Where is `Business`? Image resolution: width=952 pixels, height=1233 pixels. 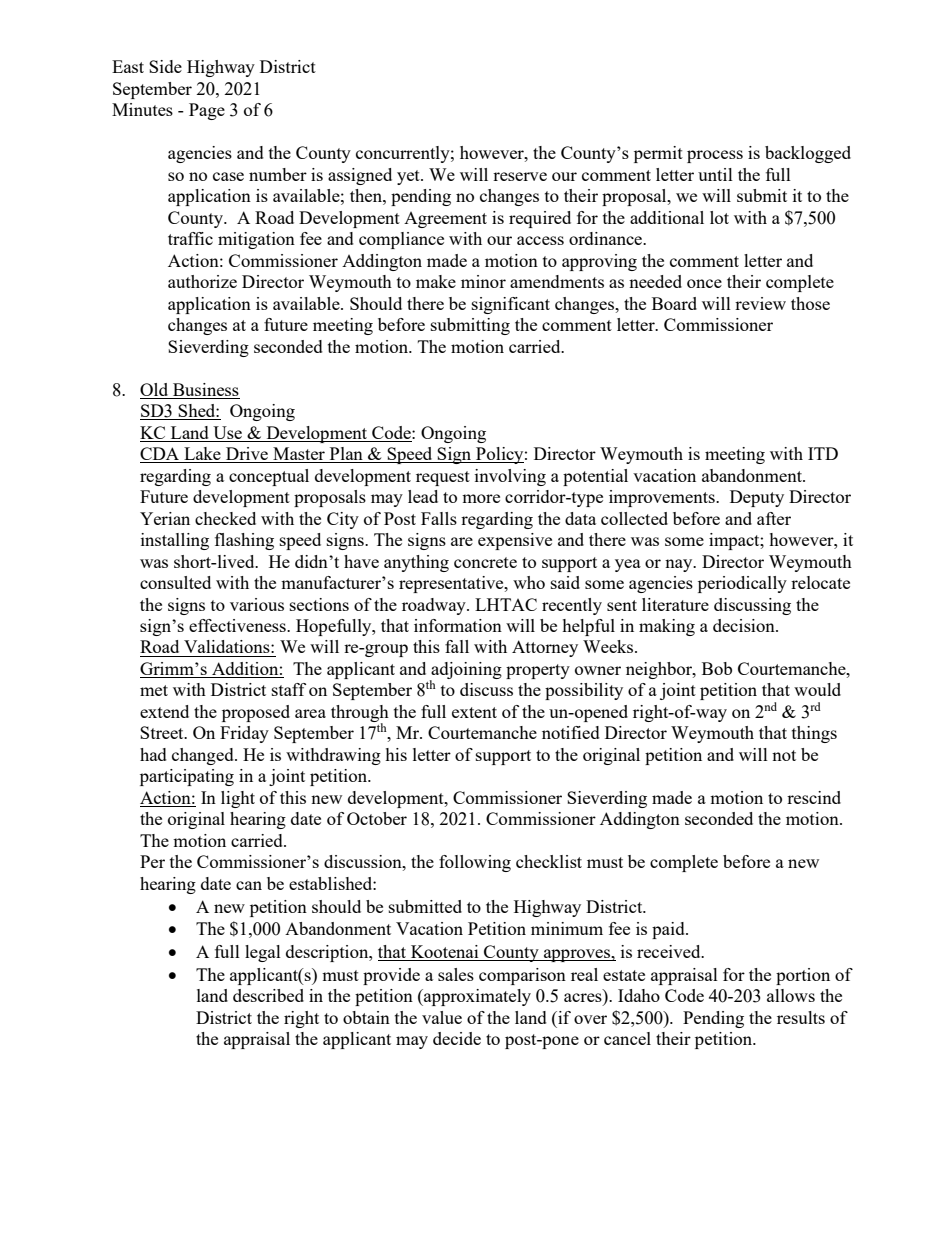 Business is located at coordinates (206, 389).
